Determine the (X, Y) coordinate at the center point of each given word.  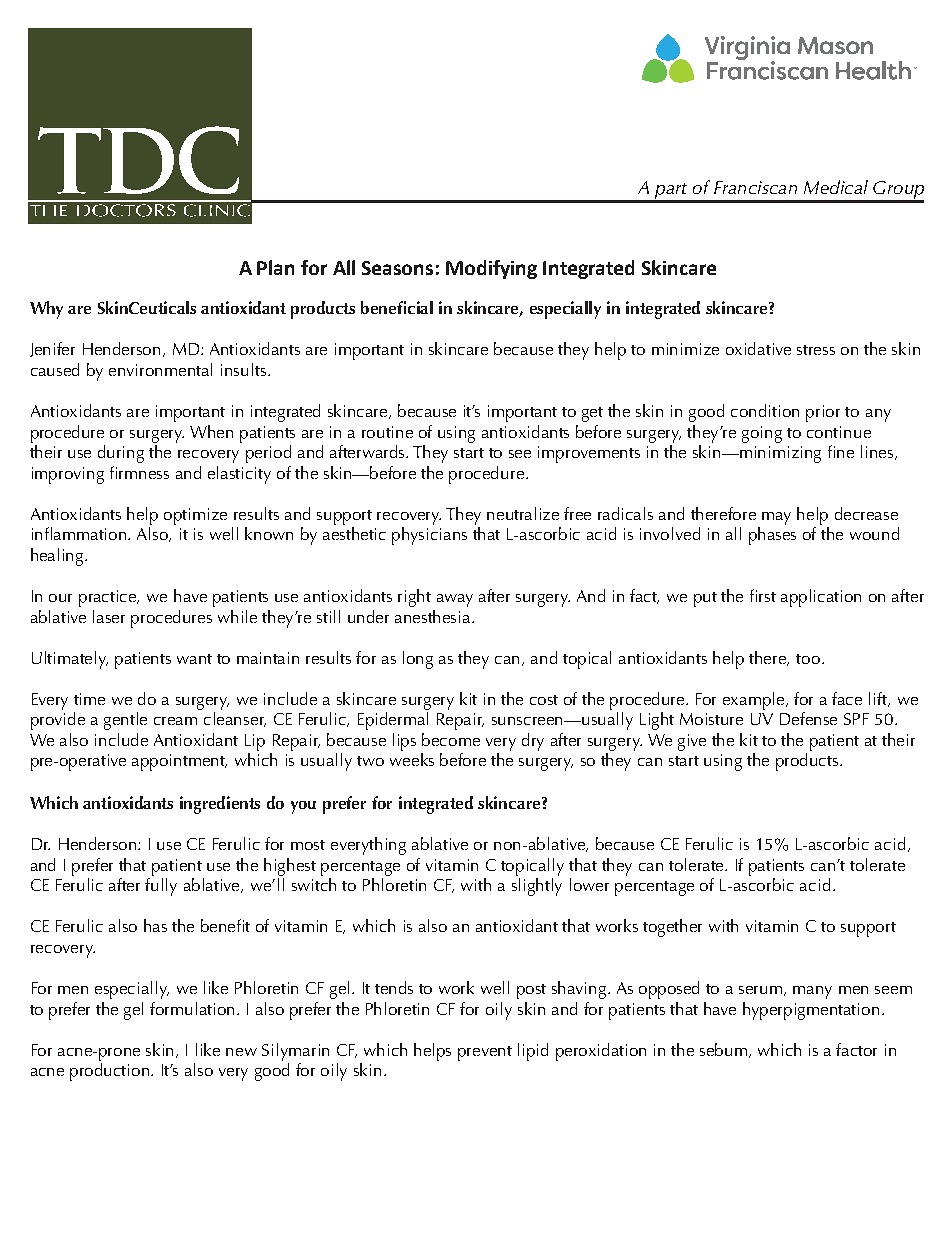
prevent (485, 1053)
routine (387, 432)
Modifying (491, 269)
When (211, 431)
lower (589, 884)
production (111, 1072)
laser (109, 616)
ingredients (220, 805)
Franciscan (755, 187)
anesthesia (434, 616)
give (692, 742)
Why (46, 310)
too (808, 659)
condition (765, 410)
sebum (725, 1050)
